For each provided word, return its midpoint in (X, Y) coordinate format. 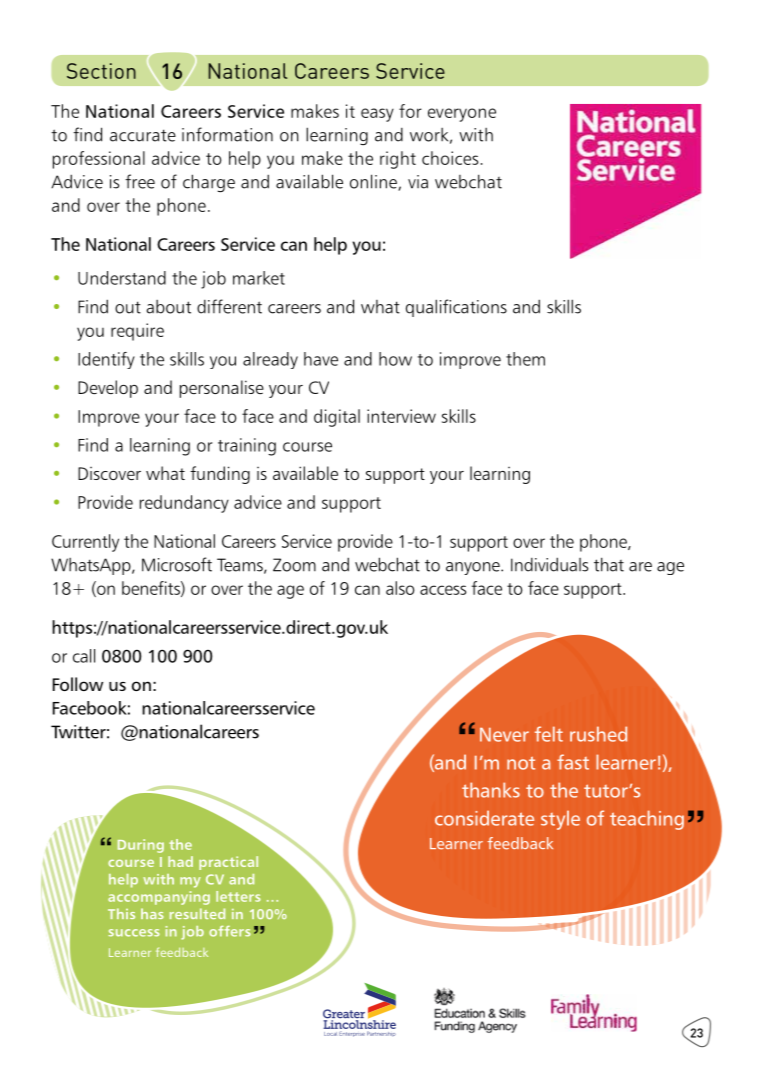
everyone (462, 115)
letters (238, 896)
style (560, 820)
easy (377, 115)
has (152, 913)
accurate (143, 135)
